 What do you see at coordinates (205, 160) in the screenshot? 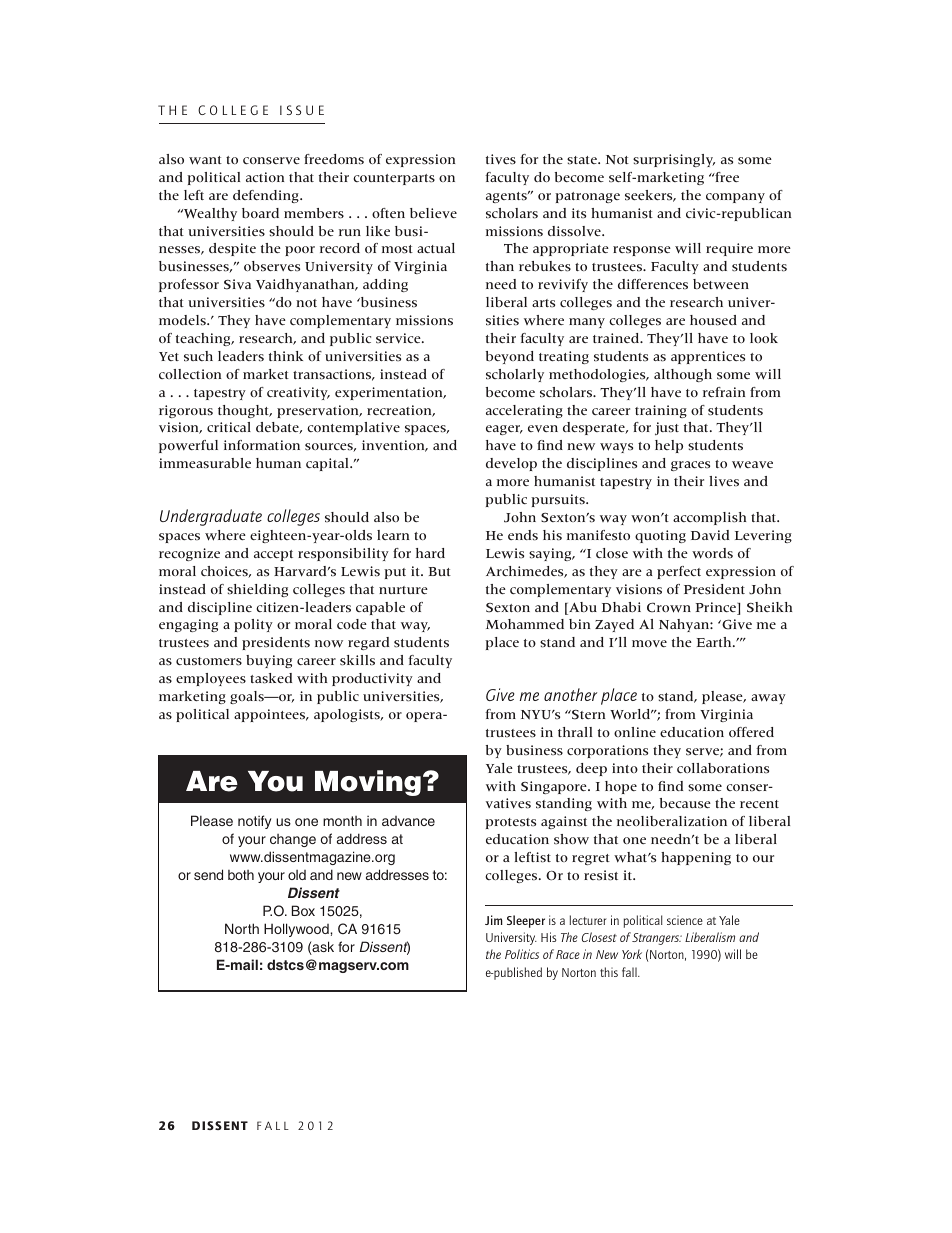
I see `want` at bounding box center [205, 160].
